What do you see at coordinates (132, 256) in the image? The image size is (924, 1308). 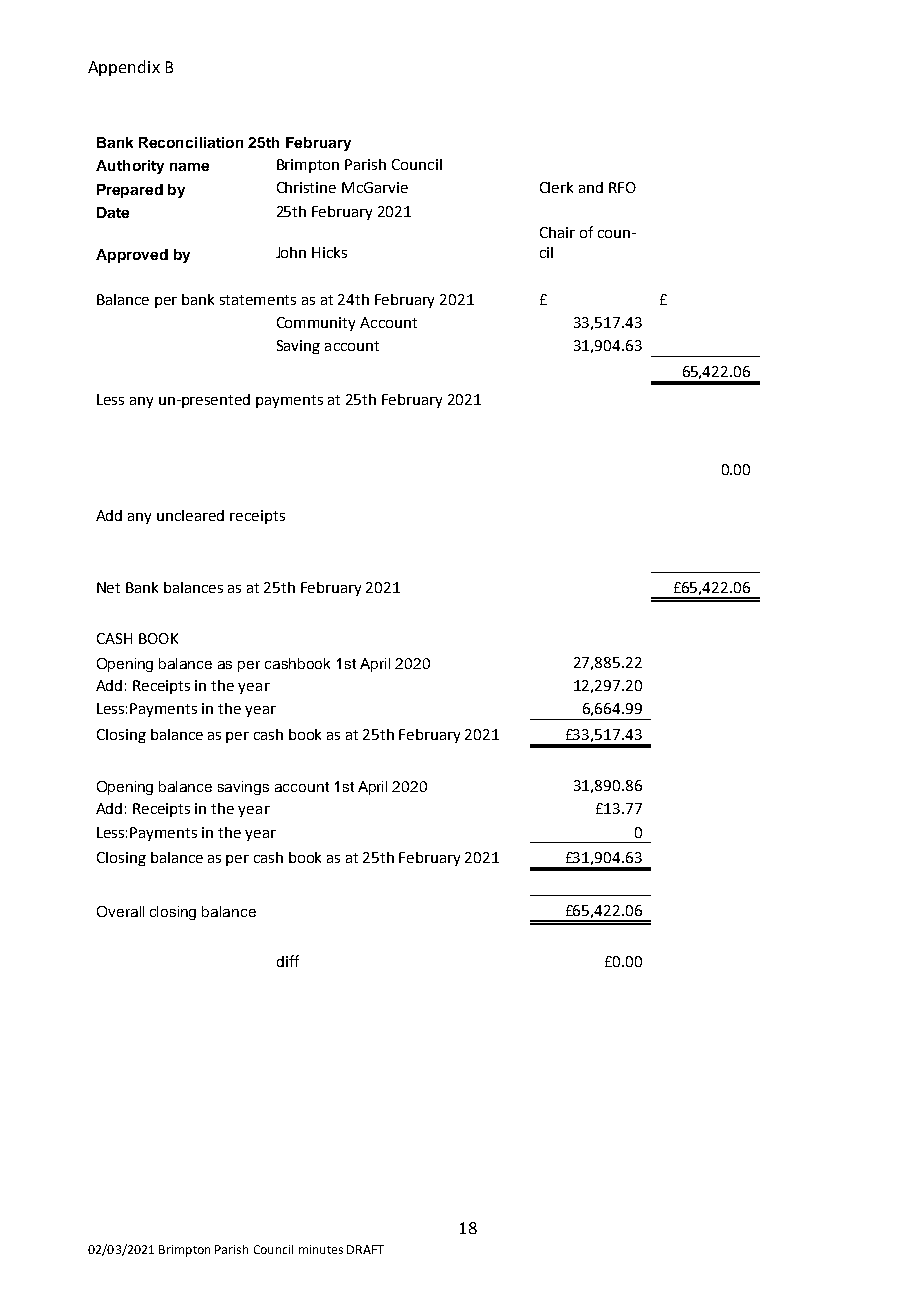 I see `Approved` at bounding box center [132, 256].
